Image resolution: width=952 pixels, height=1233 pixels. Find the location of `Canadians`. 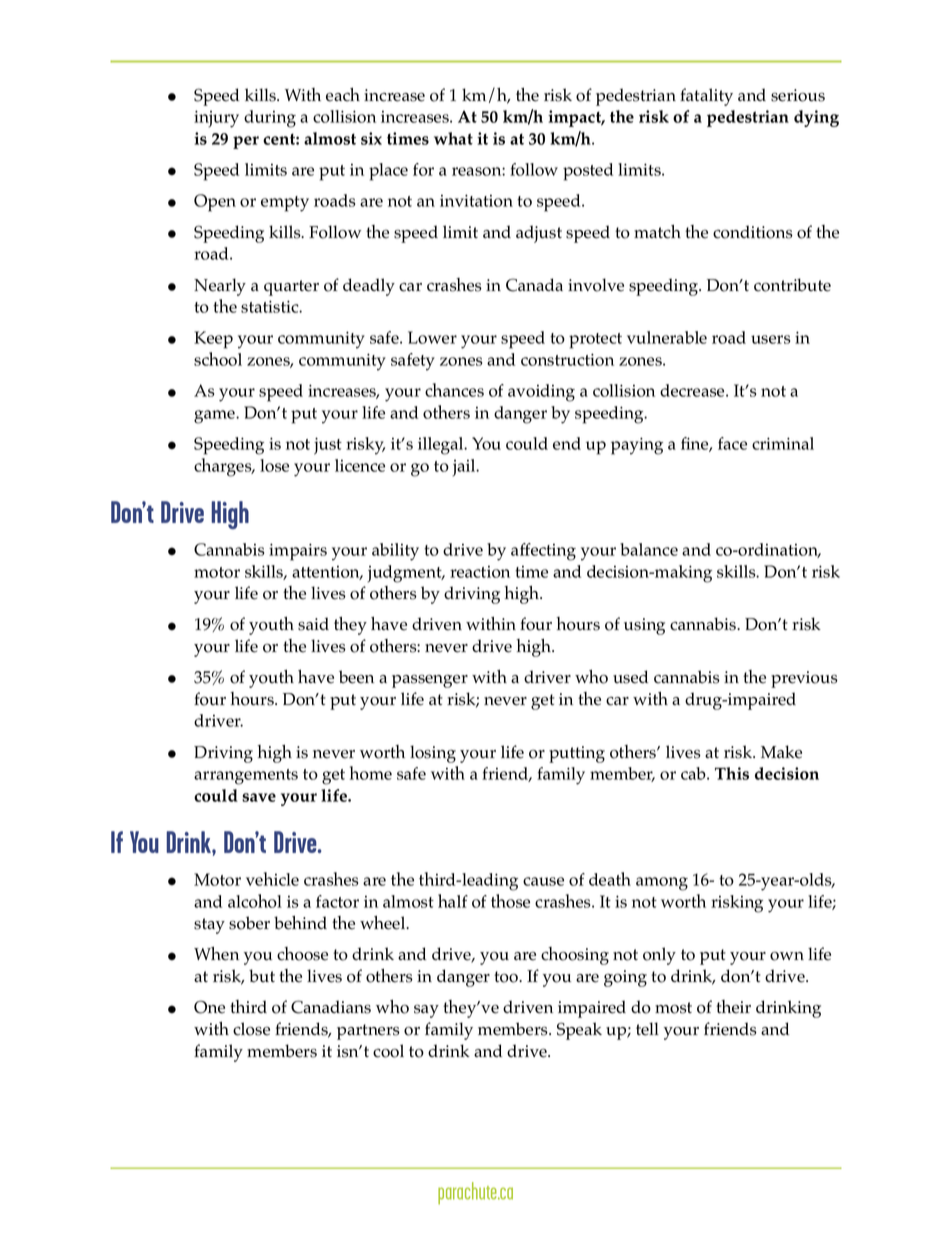

Canadians is located at coordinates (331, 1007).
